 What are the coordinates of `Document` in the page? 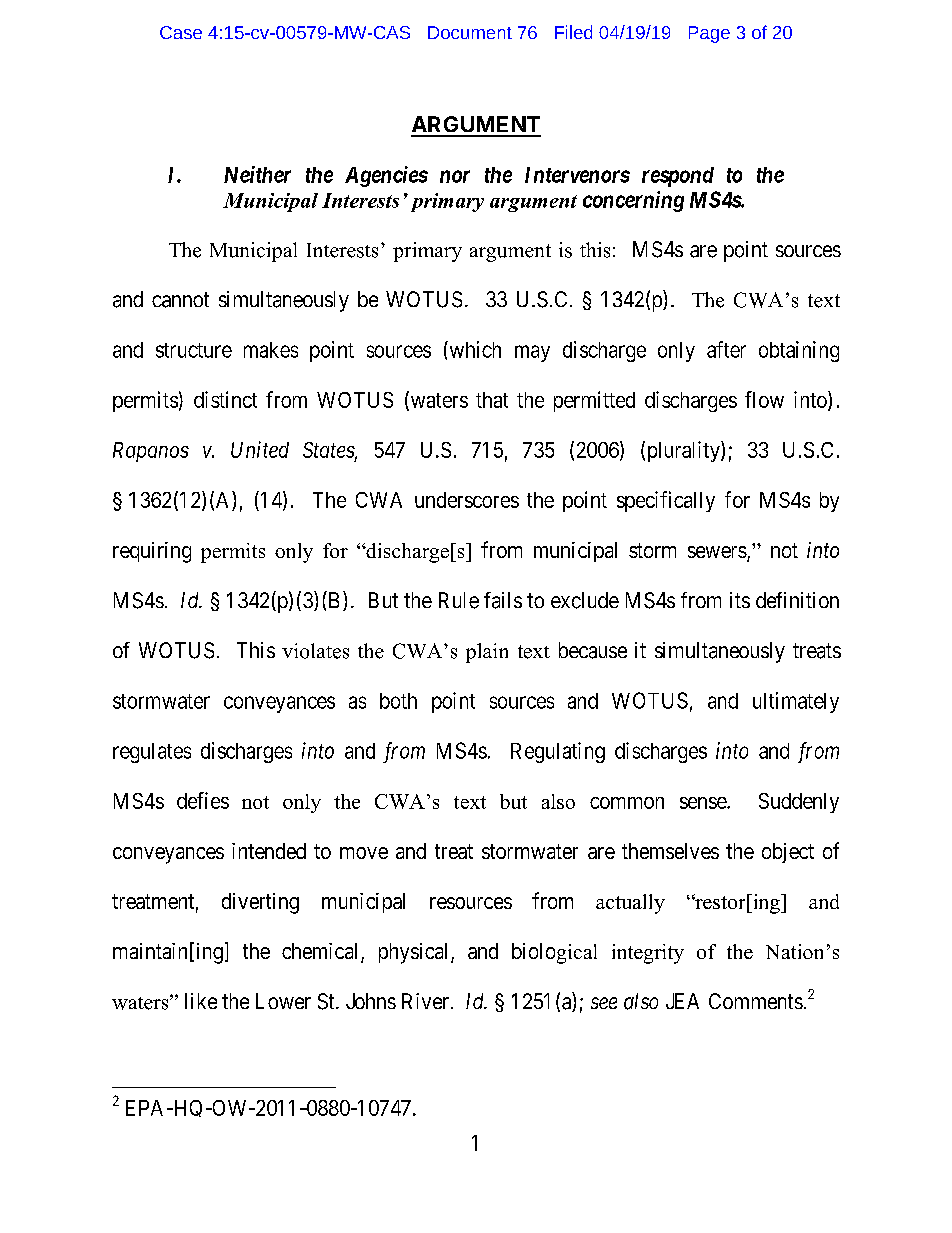 It's located at (470, 32).
